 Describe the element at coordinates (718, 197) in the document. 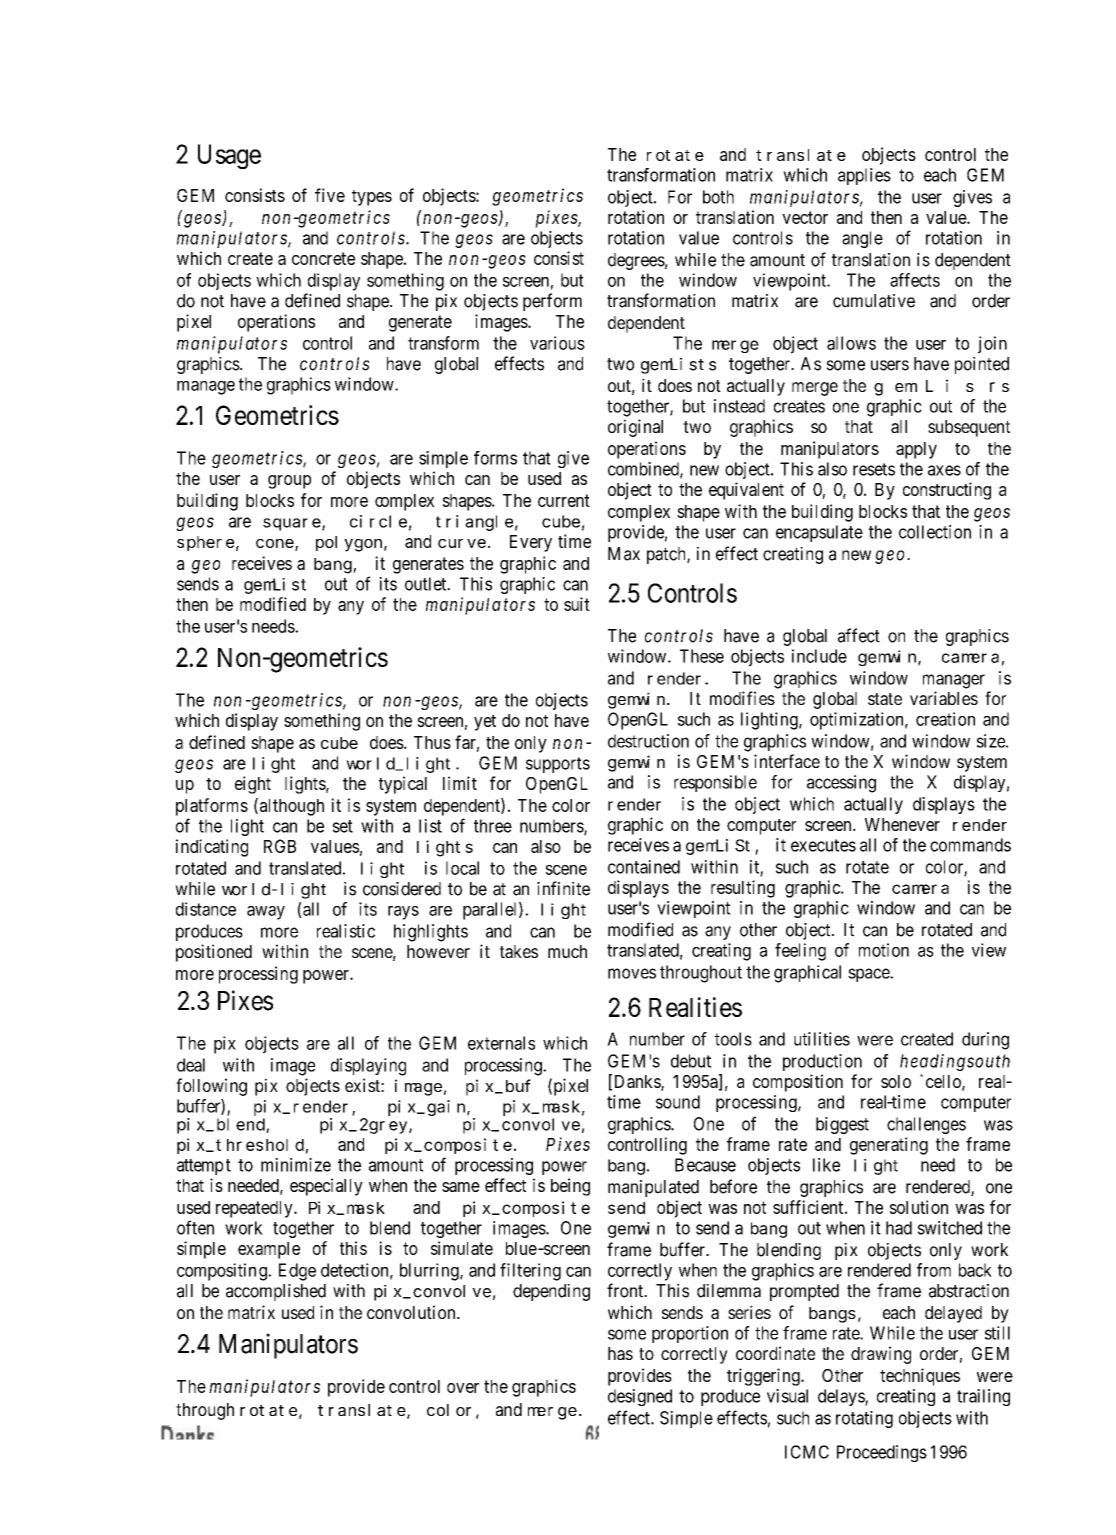

I see `both` at that location.
